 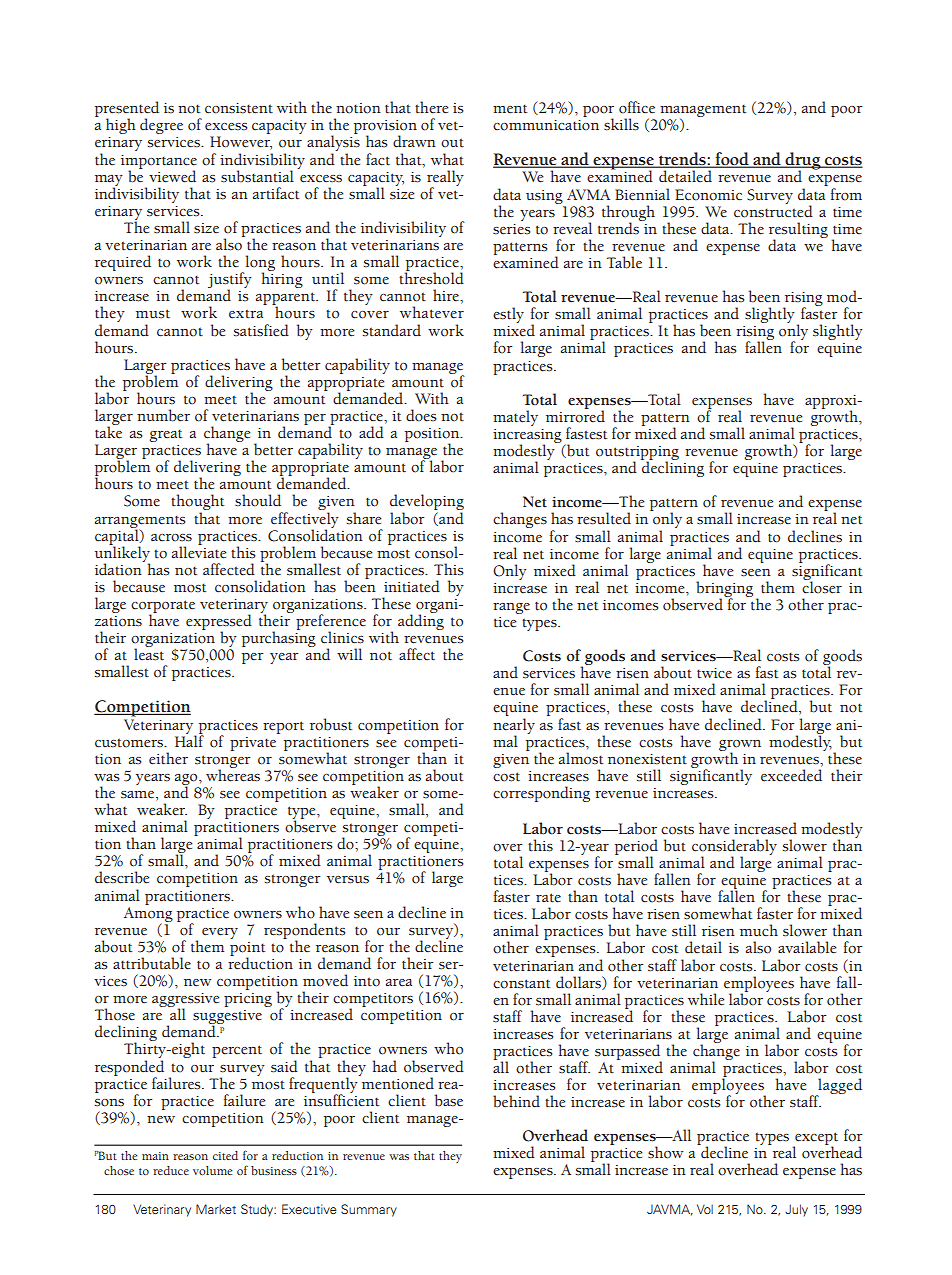 What do you see at coordinates (220, 933) in the document?
I see `every` at bounding box center [220, 933].
